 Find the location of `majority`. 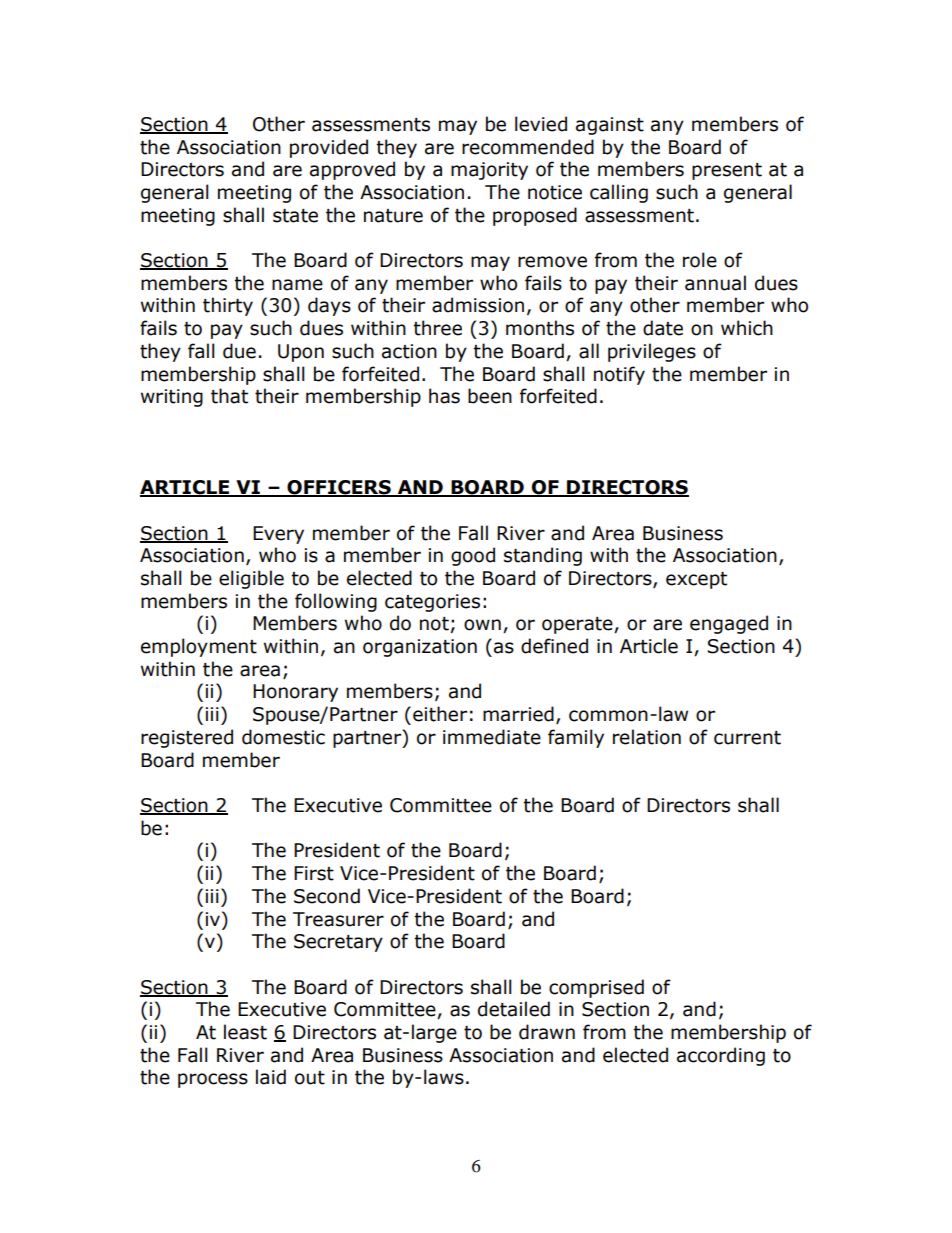

majority is located at coordinates (489, 171).
